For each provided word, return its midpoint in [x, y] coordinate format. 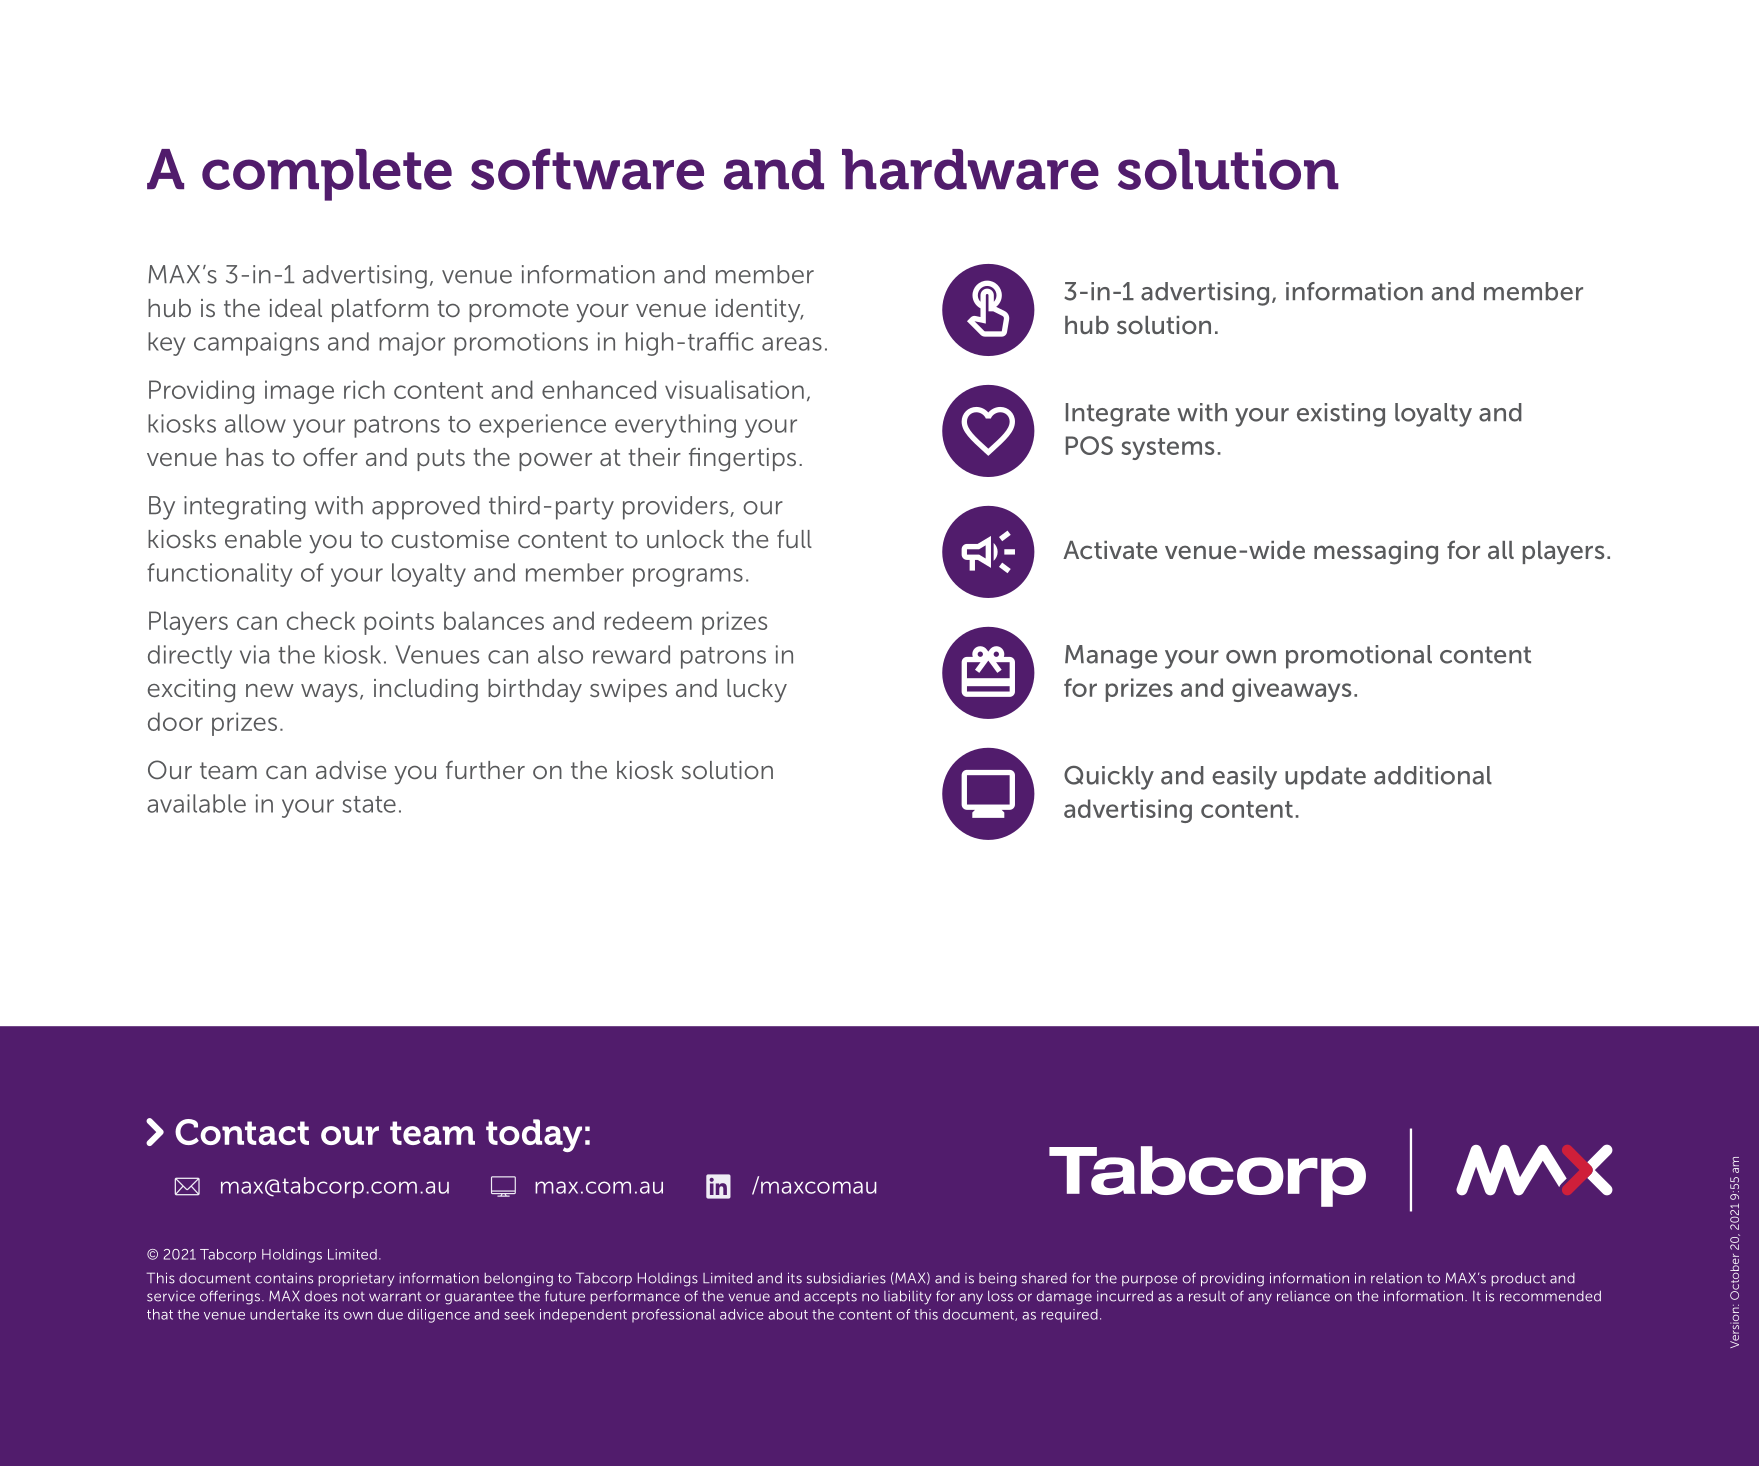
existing [1341, 415]
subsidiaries [846, 1278]
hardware [970, 169]
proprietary [356, 1280]
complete [327, 175]
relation [1396, 1278]
